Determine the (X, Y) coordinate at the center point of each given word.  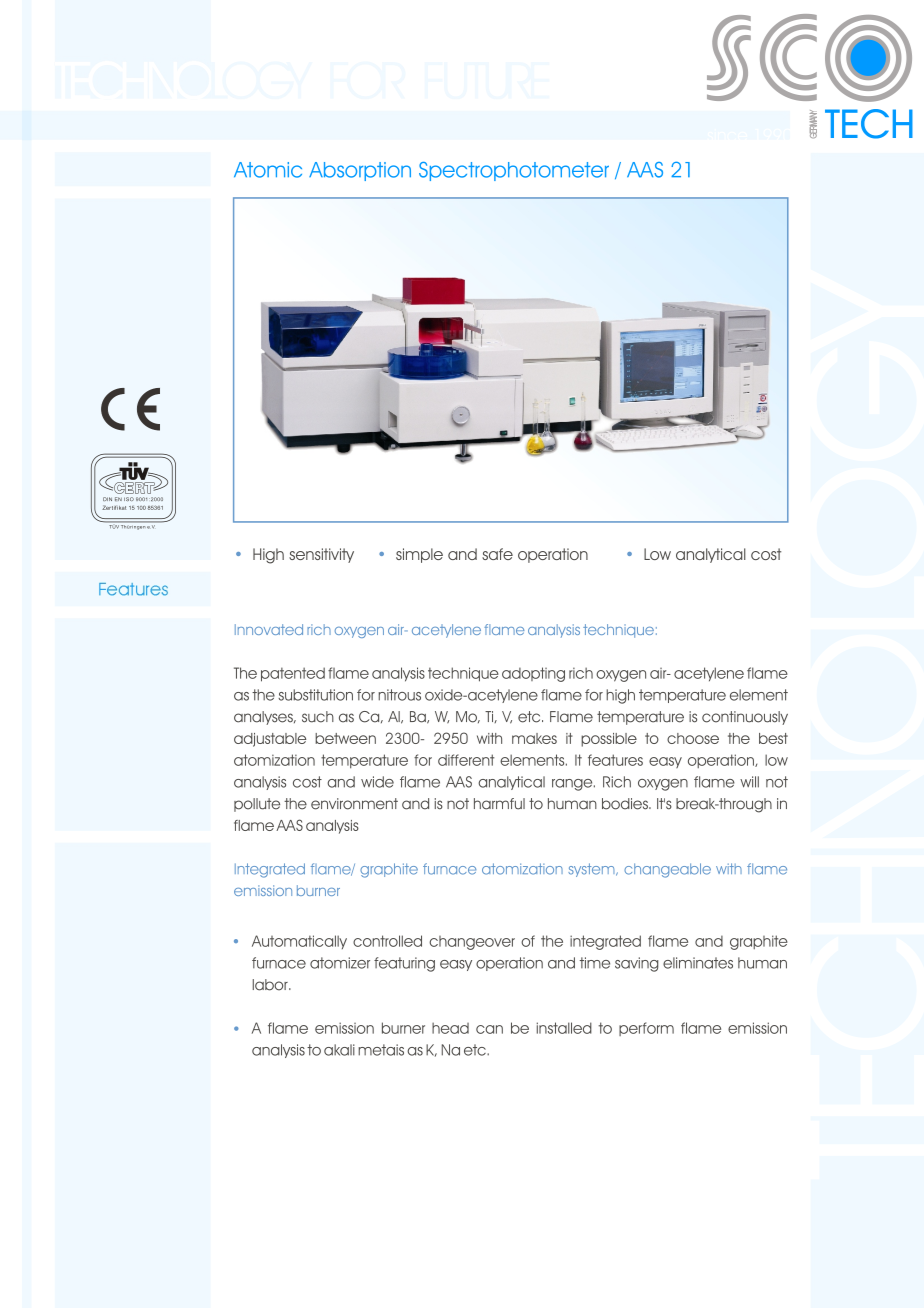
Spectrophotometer (514, 171)
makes (534, 738)
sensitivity (321, 555)
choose (693, 738)
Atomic (268, 170)
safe (497, 554)
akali (339, 1050)
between (345, 738)
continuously (745, 718)
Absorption (360, 171)
